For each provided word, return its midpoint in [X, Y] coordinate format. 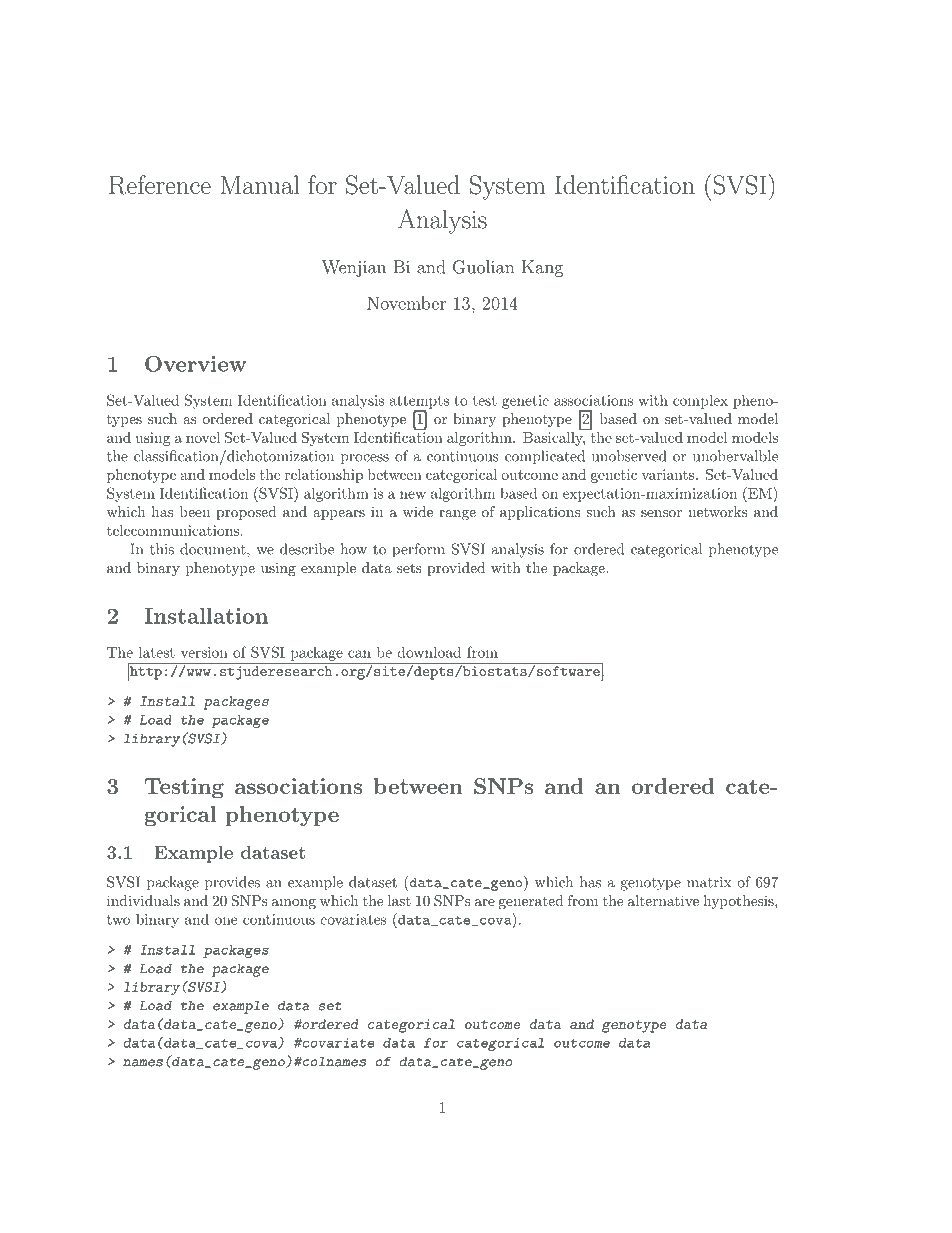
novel [203, 437]
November [406, 303]
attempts [419, 403]
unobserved [629, 456]
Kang [542, 268]
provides [232, 883]
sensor [661, 513]
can [359, 654]
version [204, 652]
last [399, 900]
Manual [259, 184]
